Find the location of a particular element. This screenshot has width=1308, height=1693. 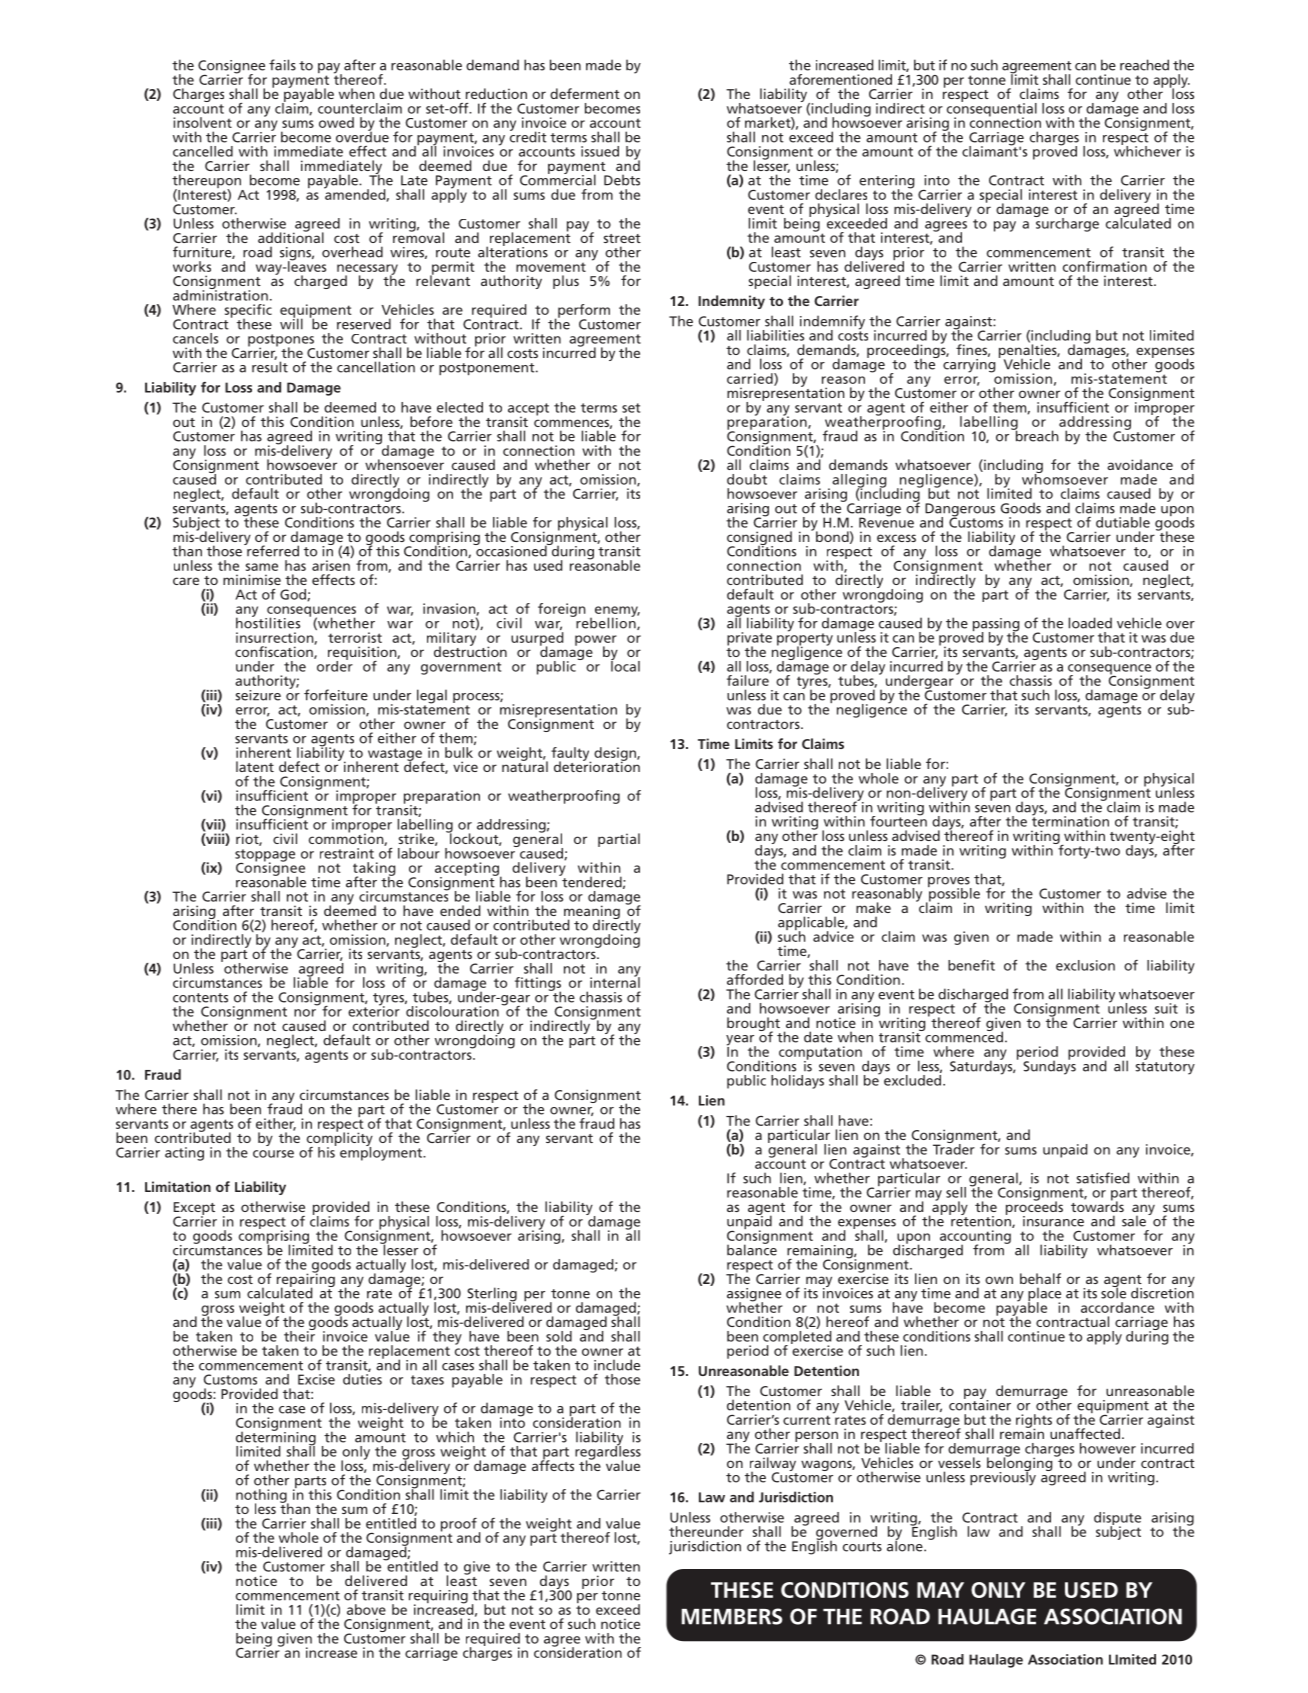

issued is located at coordinates (600, 151).
